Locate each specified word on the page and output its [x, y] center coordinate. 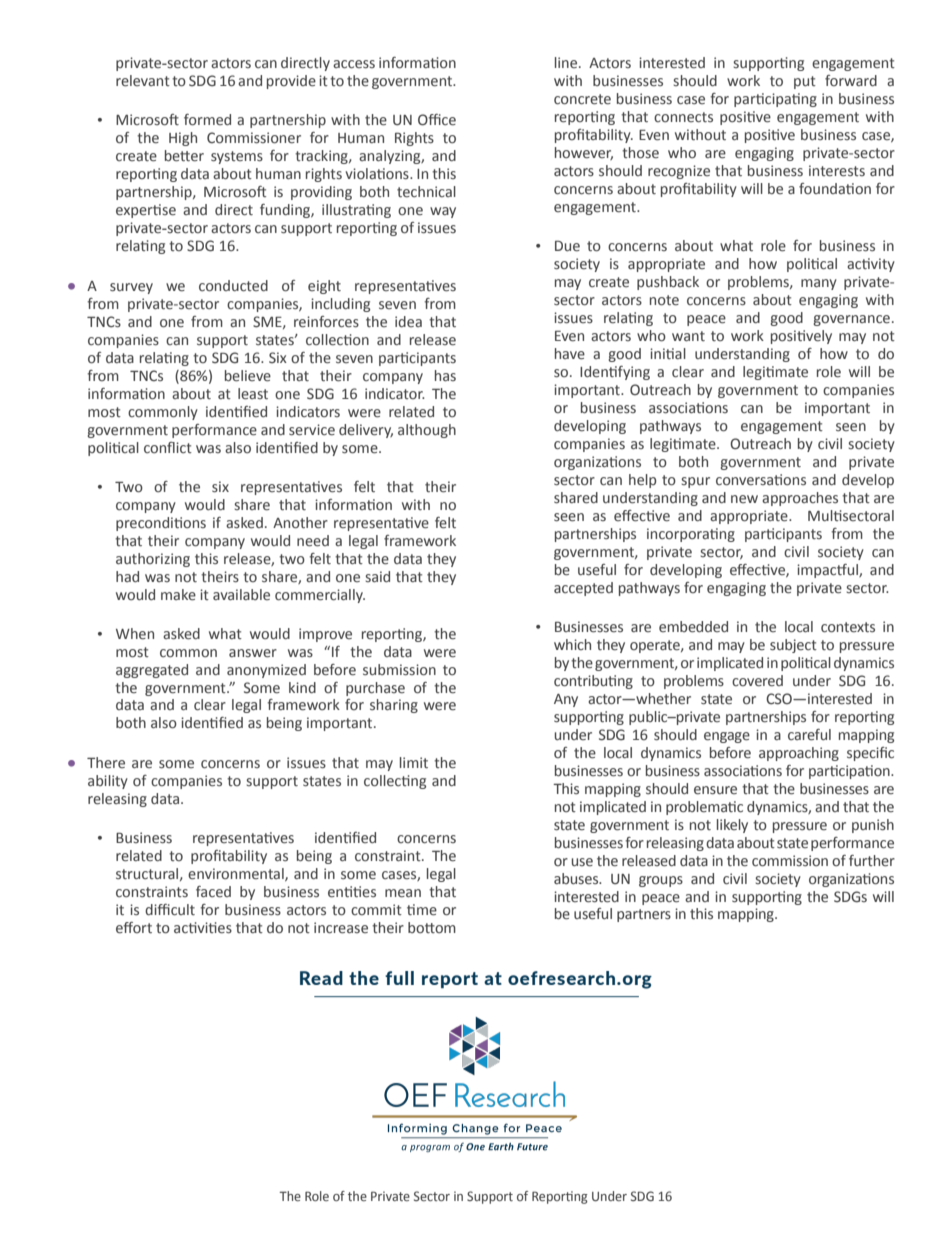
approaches [800, 499]
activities [203, 928]
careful [809, 735]
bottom [432, 927]
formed [207, 120]
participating [775, 100]
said [377, 576]
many [819, 284]
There [106, 763]
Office [437, 120]
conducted [233, 286]
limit [414, 762]
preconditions [161, 524]
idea [408, 321]
